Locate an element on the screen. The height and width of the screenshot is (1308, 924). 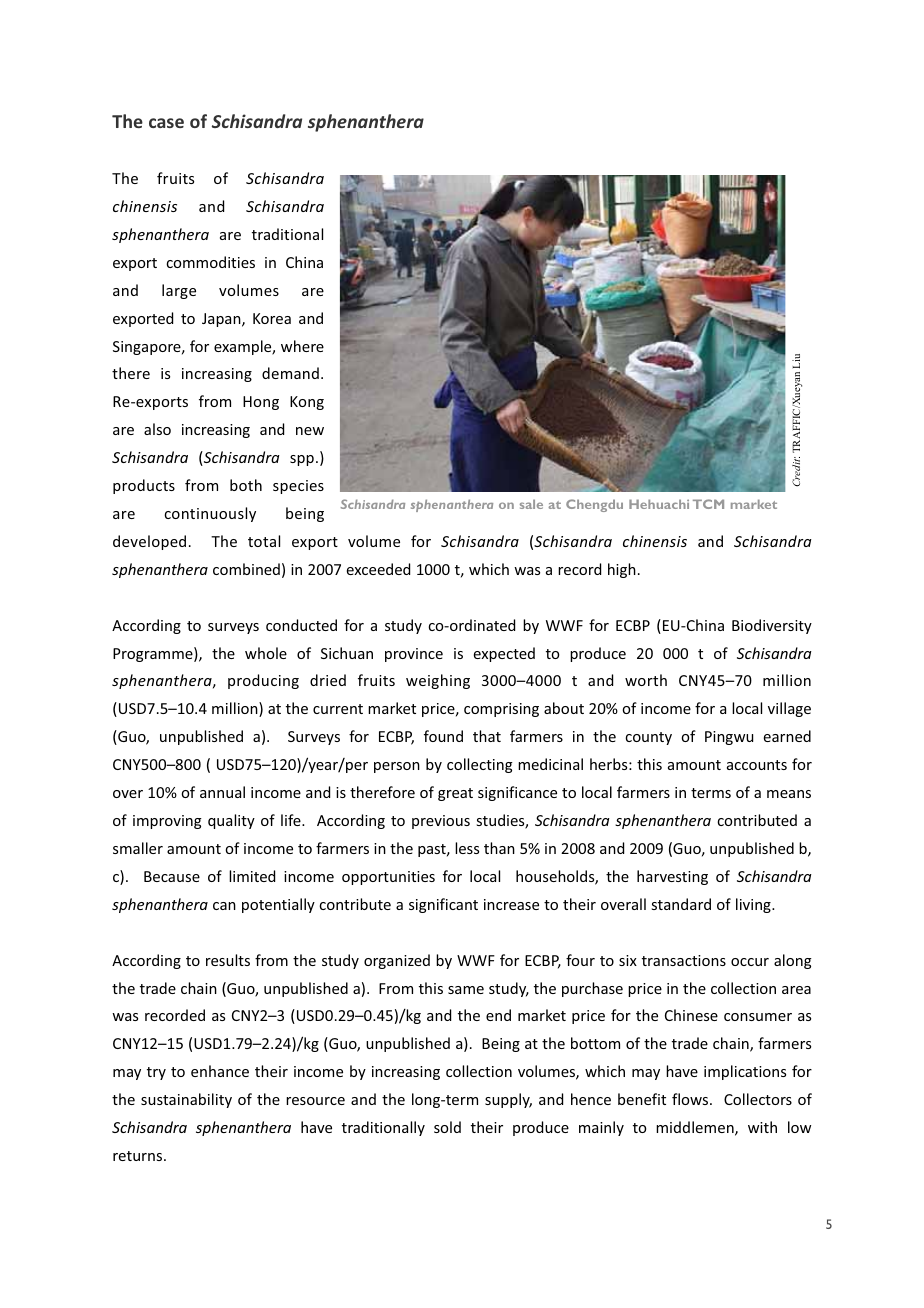
case is located at coordinates (166, 123).
